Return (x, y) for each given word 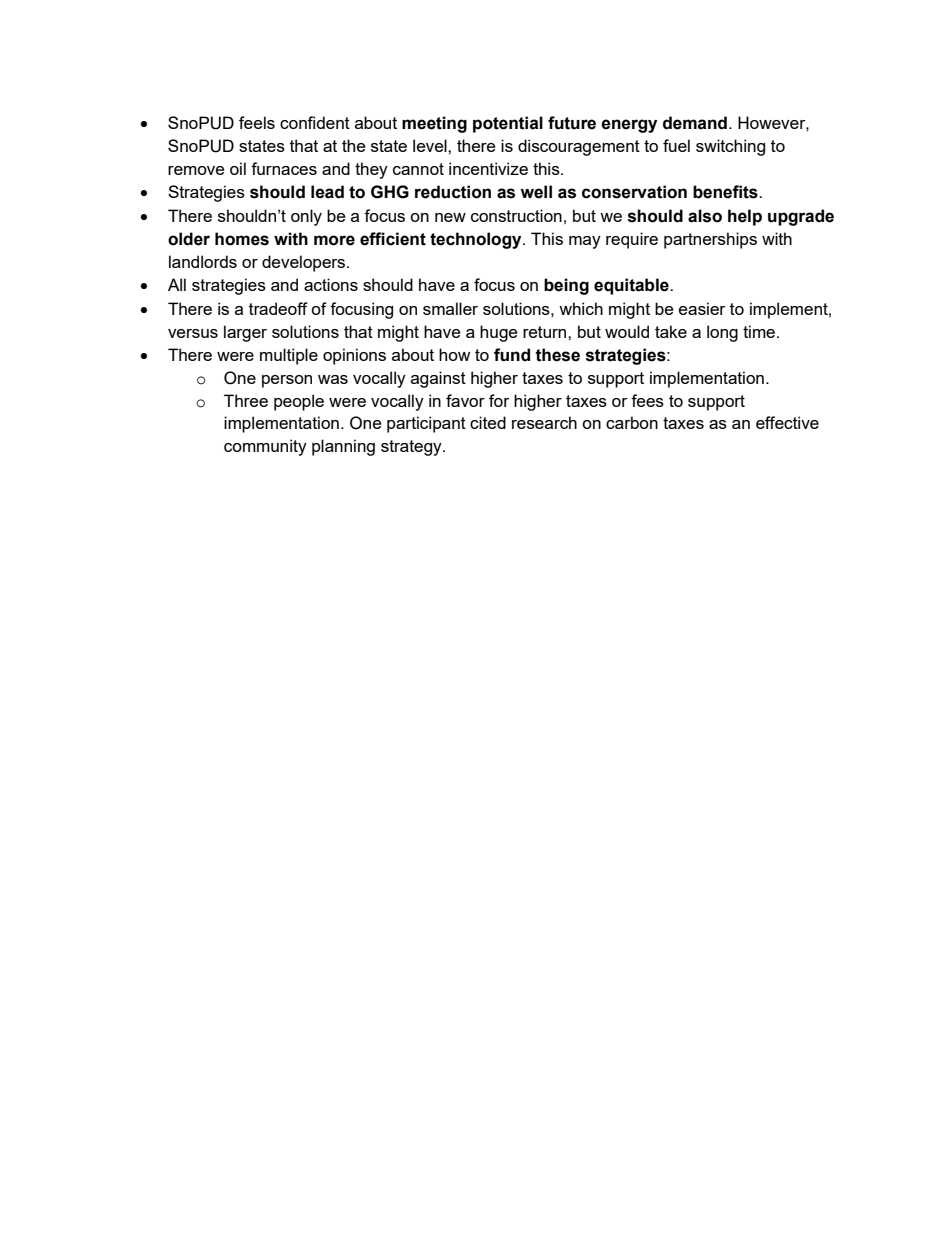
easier (702, 308)
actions (331, 284)
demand (695, 123)
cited (488, 422)
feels (257, 122)
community (265, 447)
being (566, 286)
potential (508, 124)
